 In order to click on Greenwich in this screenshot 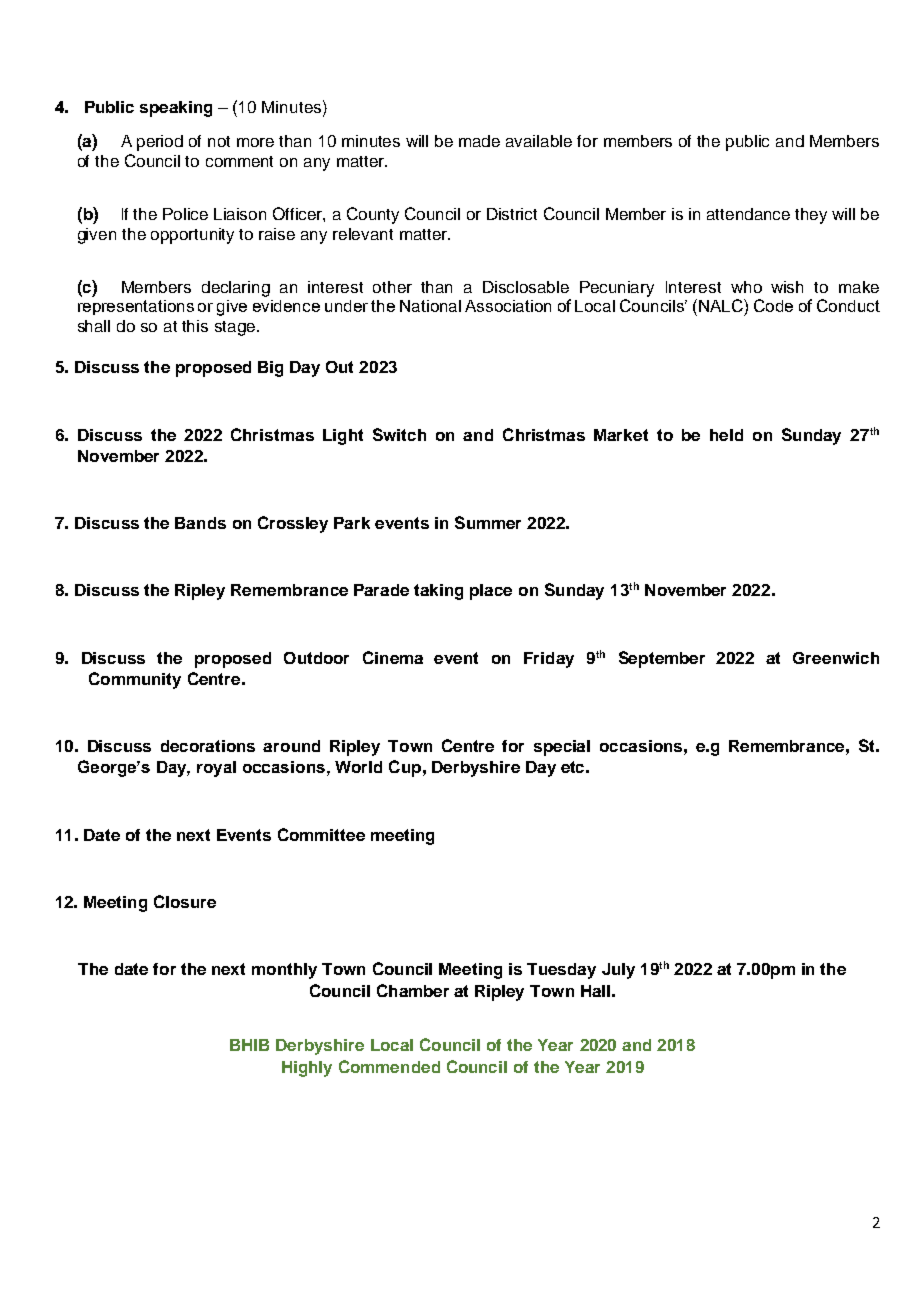, I will do `click(836, 658)`.
